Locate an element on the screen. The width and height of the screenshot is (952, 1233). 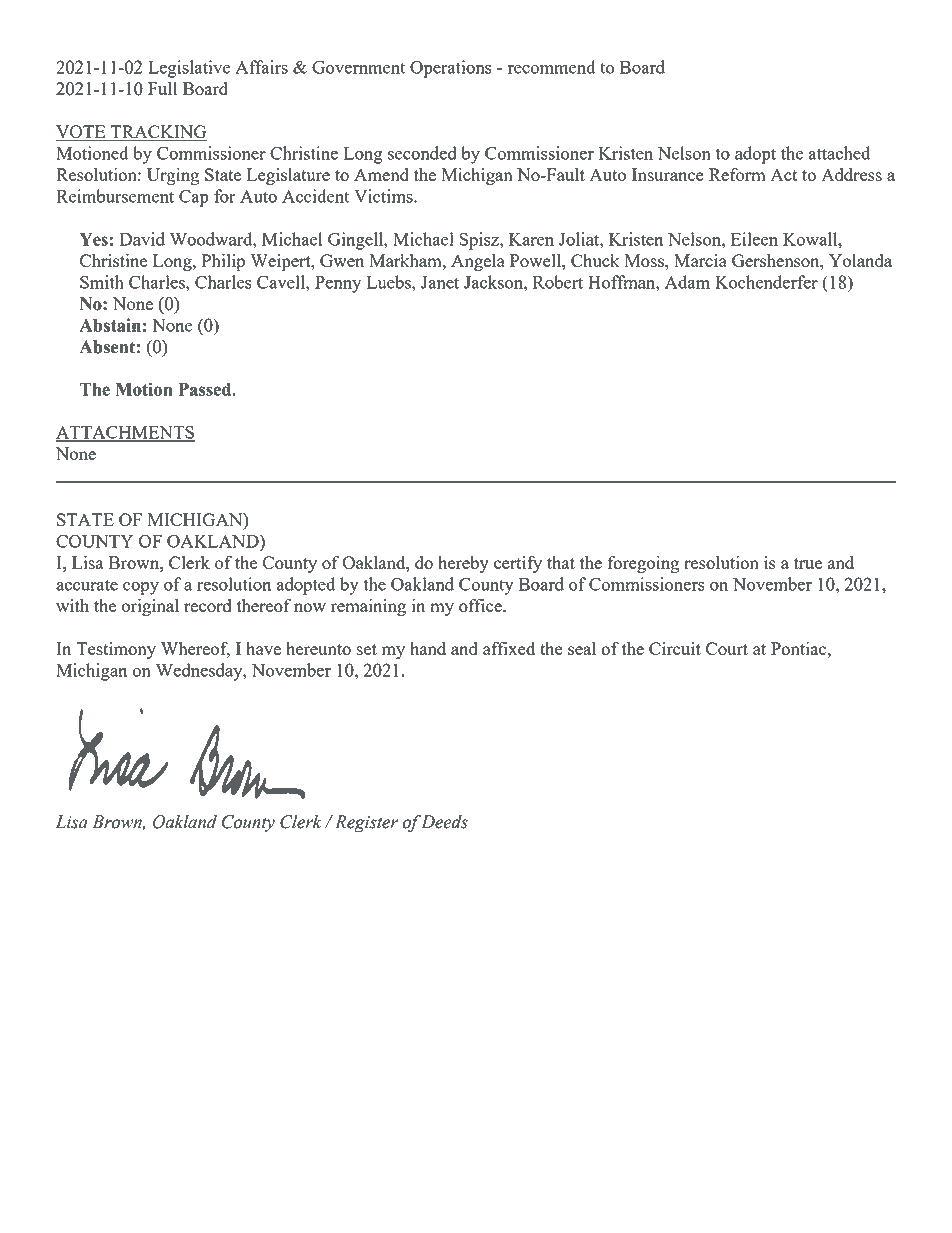
Full is located at coordinates (162, 88).
